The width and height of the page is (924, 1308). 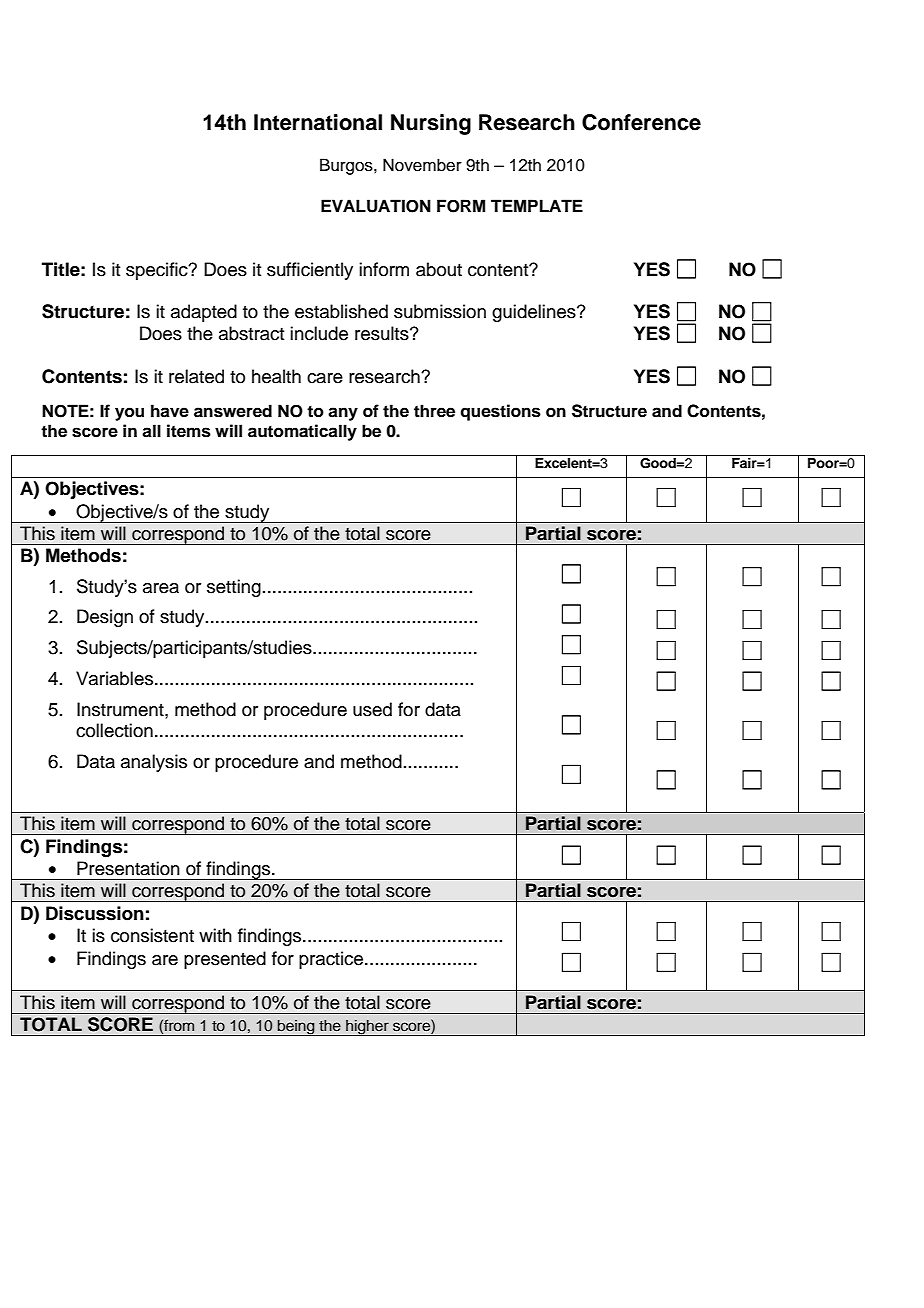 What do you see at coordinates (422, 165) in the page?
I see `November` at bounding box center [422, 165].
